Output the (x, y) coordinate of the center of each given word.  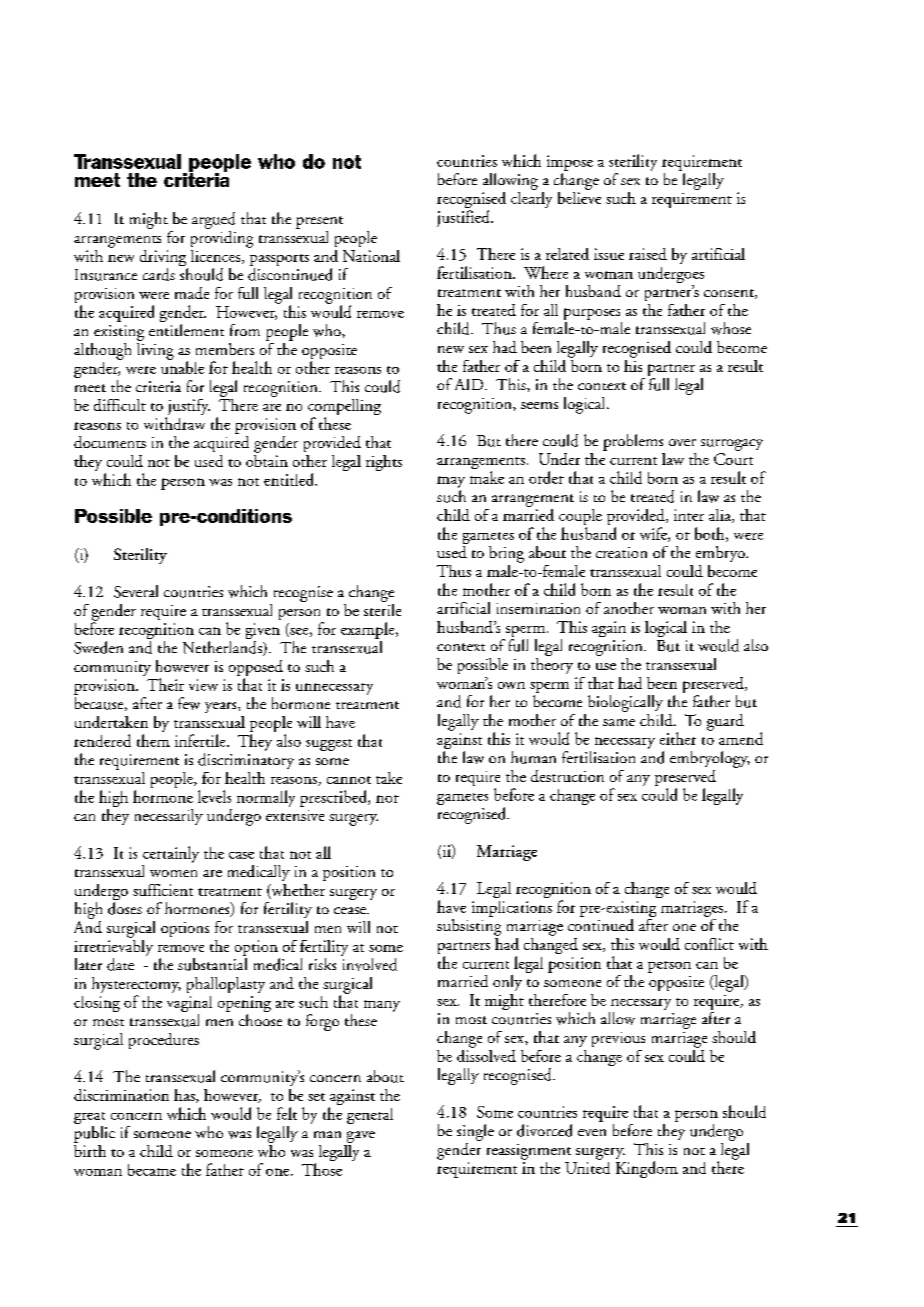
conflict (709, 944)
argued (213, 220)
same (619, 722)
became (152, 1170)
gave (361, 1137)
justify (188, 408)
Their (165, 684)
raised (648, 254)
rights (384, 463)
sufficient (163, 890)
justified (464, 218)
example (369, 630)
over (682, 442)
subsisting (469, 926)
